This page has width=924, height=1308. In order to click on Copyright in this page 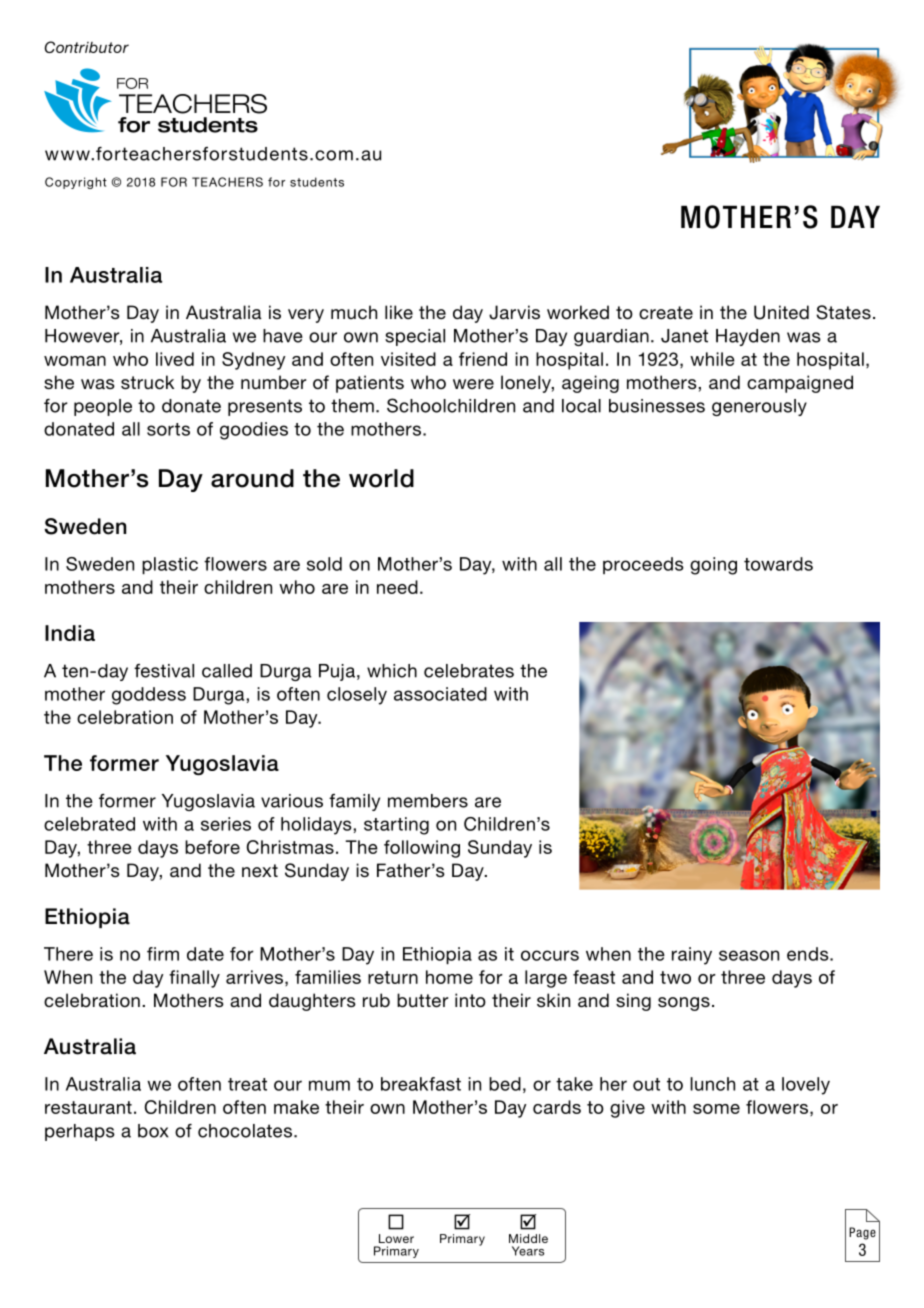, I will do `click(76, 183)`.
